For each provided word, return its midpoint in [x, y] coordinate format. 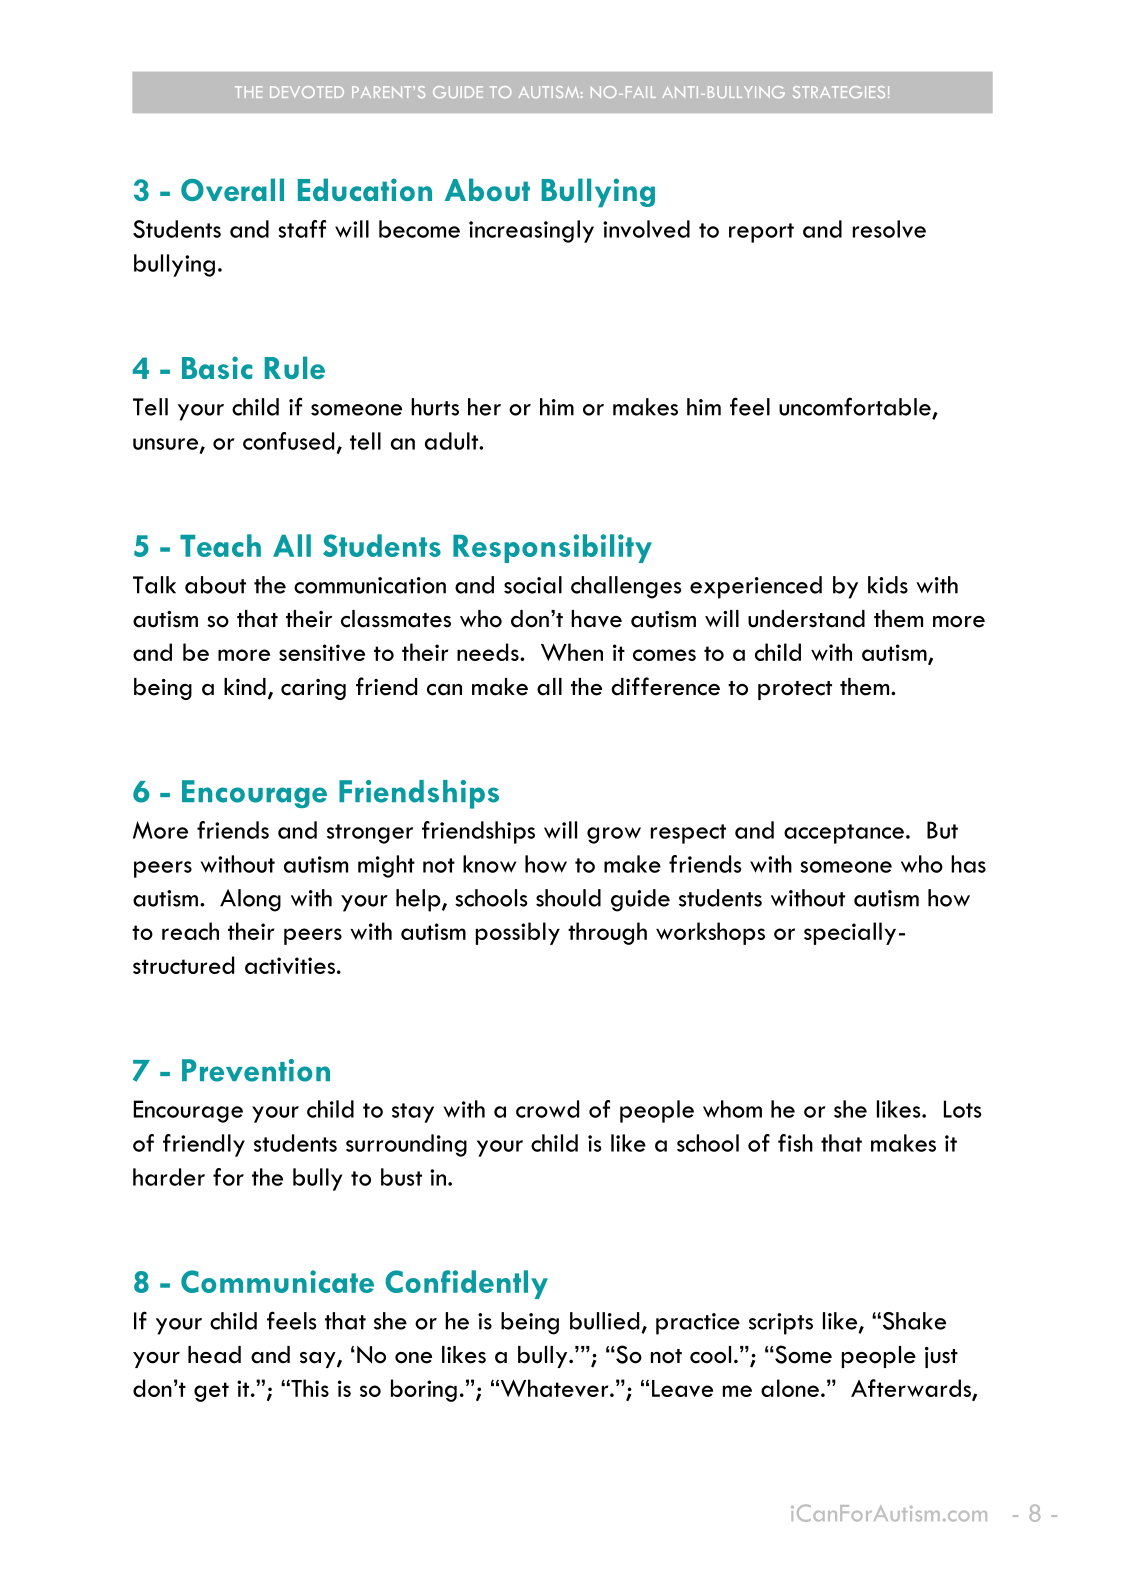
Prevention [256, 1070]
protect [795, 690]
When [572, 652]
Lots [963, 1109]
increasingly [531, 231]
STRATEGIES [839, 92]
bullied [604, 1321]
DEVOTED [307, 92]
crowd [547, 1109]
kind [245, 687]
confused [288, 441]
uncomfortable [855, 406]
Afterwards [912, 1389]
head [214, 1355]
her [484, 407]
